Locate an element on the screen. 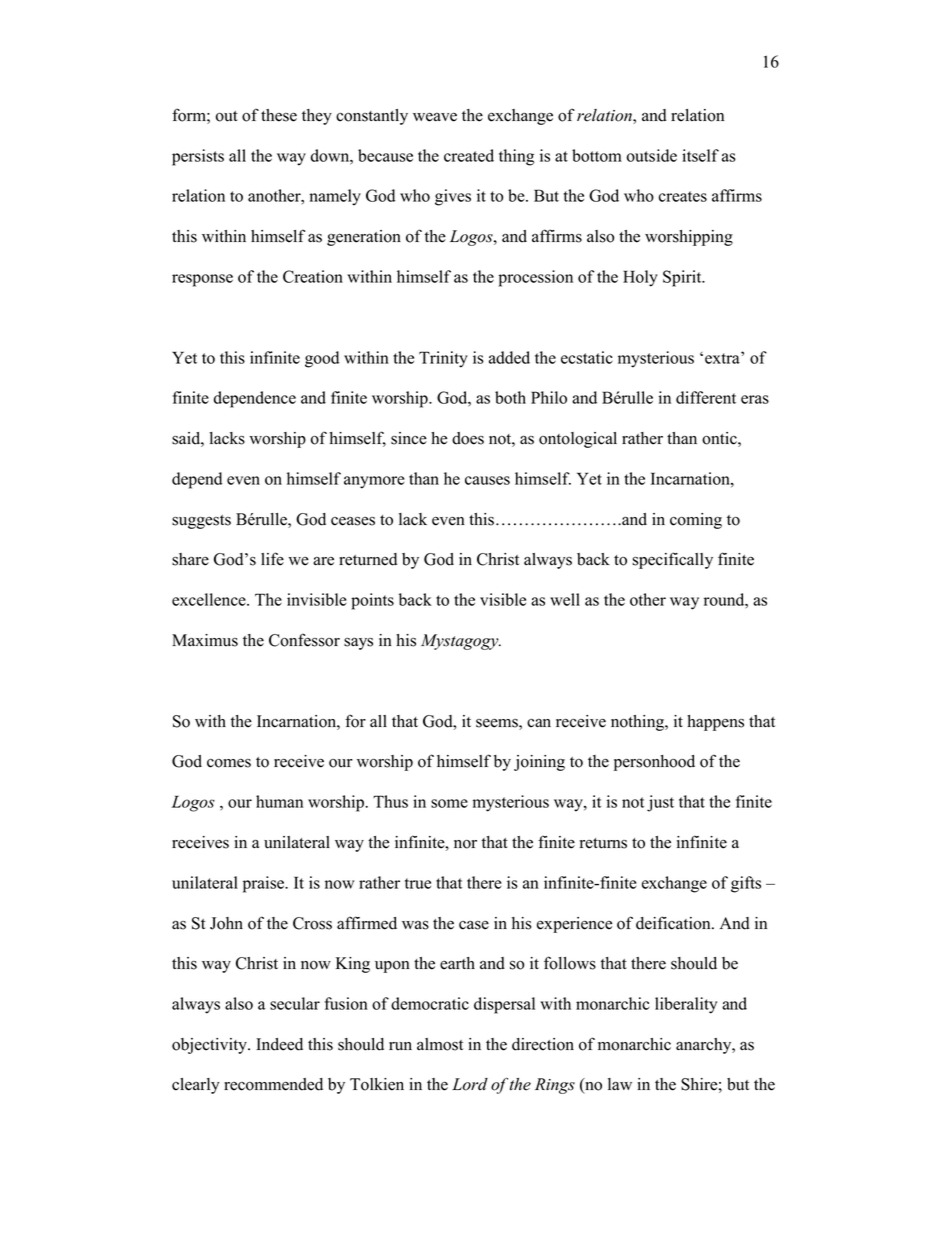 This screenshot has width=952, height=1233. Indeed is located at coordinates (279, 1044).
